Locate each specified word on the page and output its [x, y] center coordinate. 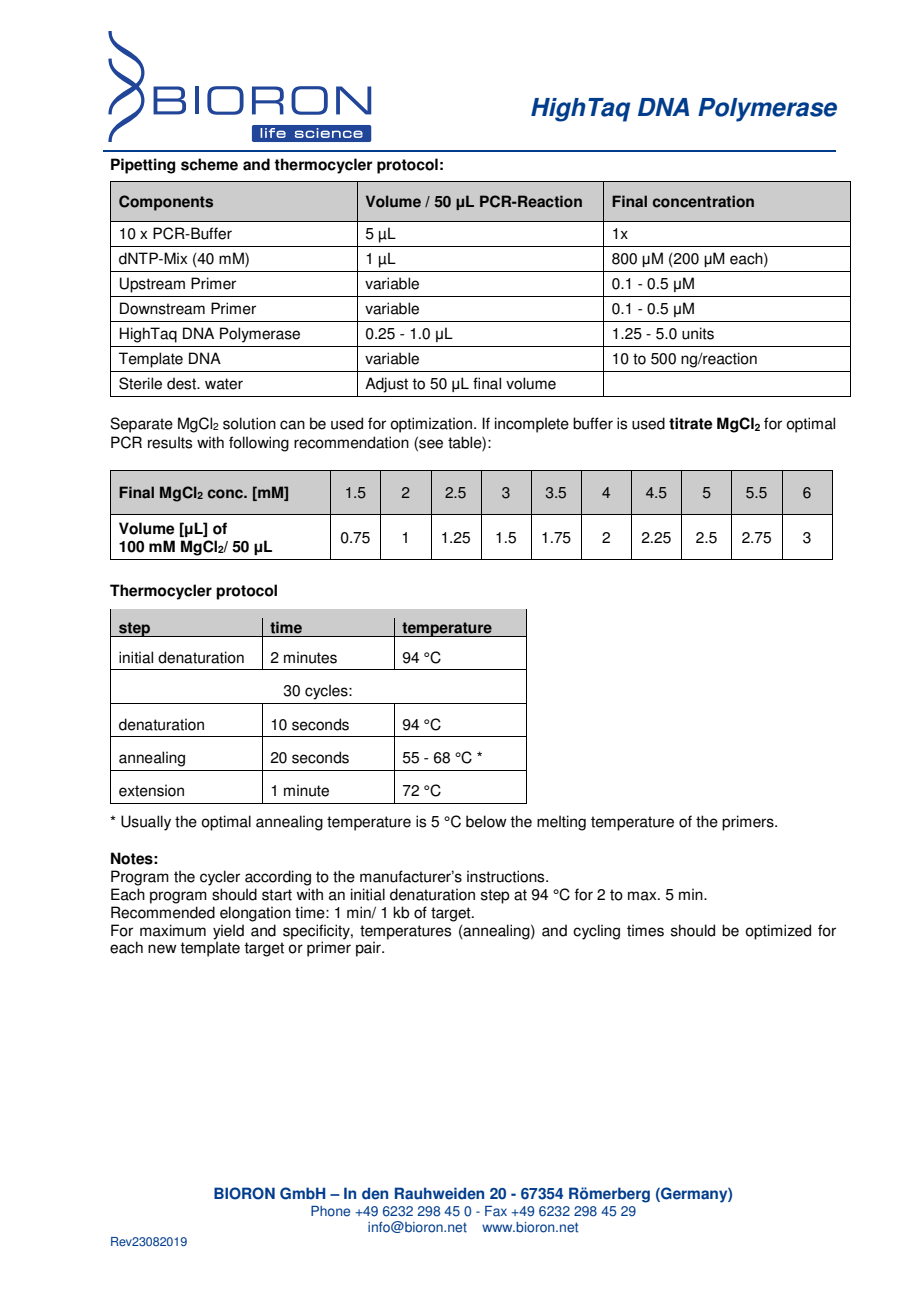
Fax [496, 1211]
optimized [778, 932]
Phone [330, 1211]
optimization [432, 425]
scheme [209, 164]
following [259, 444]
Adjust [386, 385]
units [698, 333]
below [486, 821]
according [278, 878]
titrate [691, 423]
